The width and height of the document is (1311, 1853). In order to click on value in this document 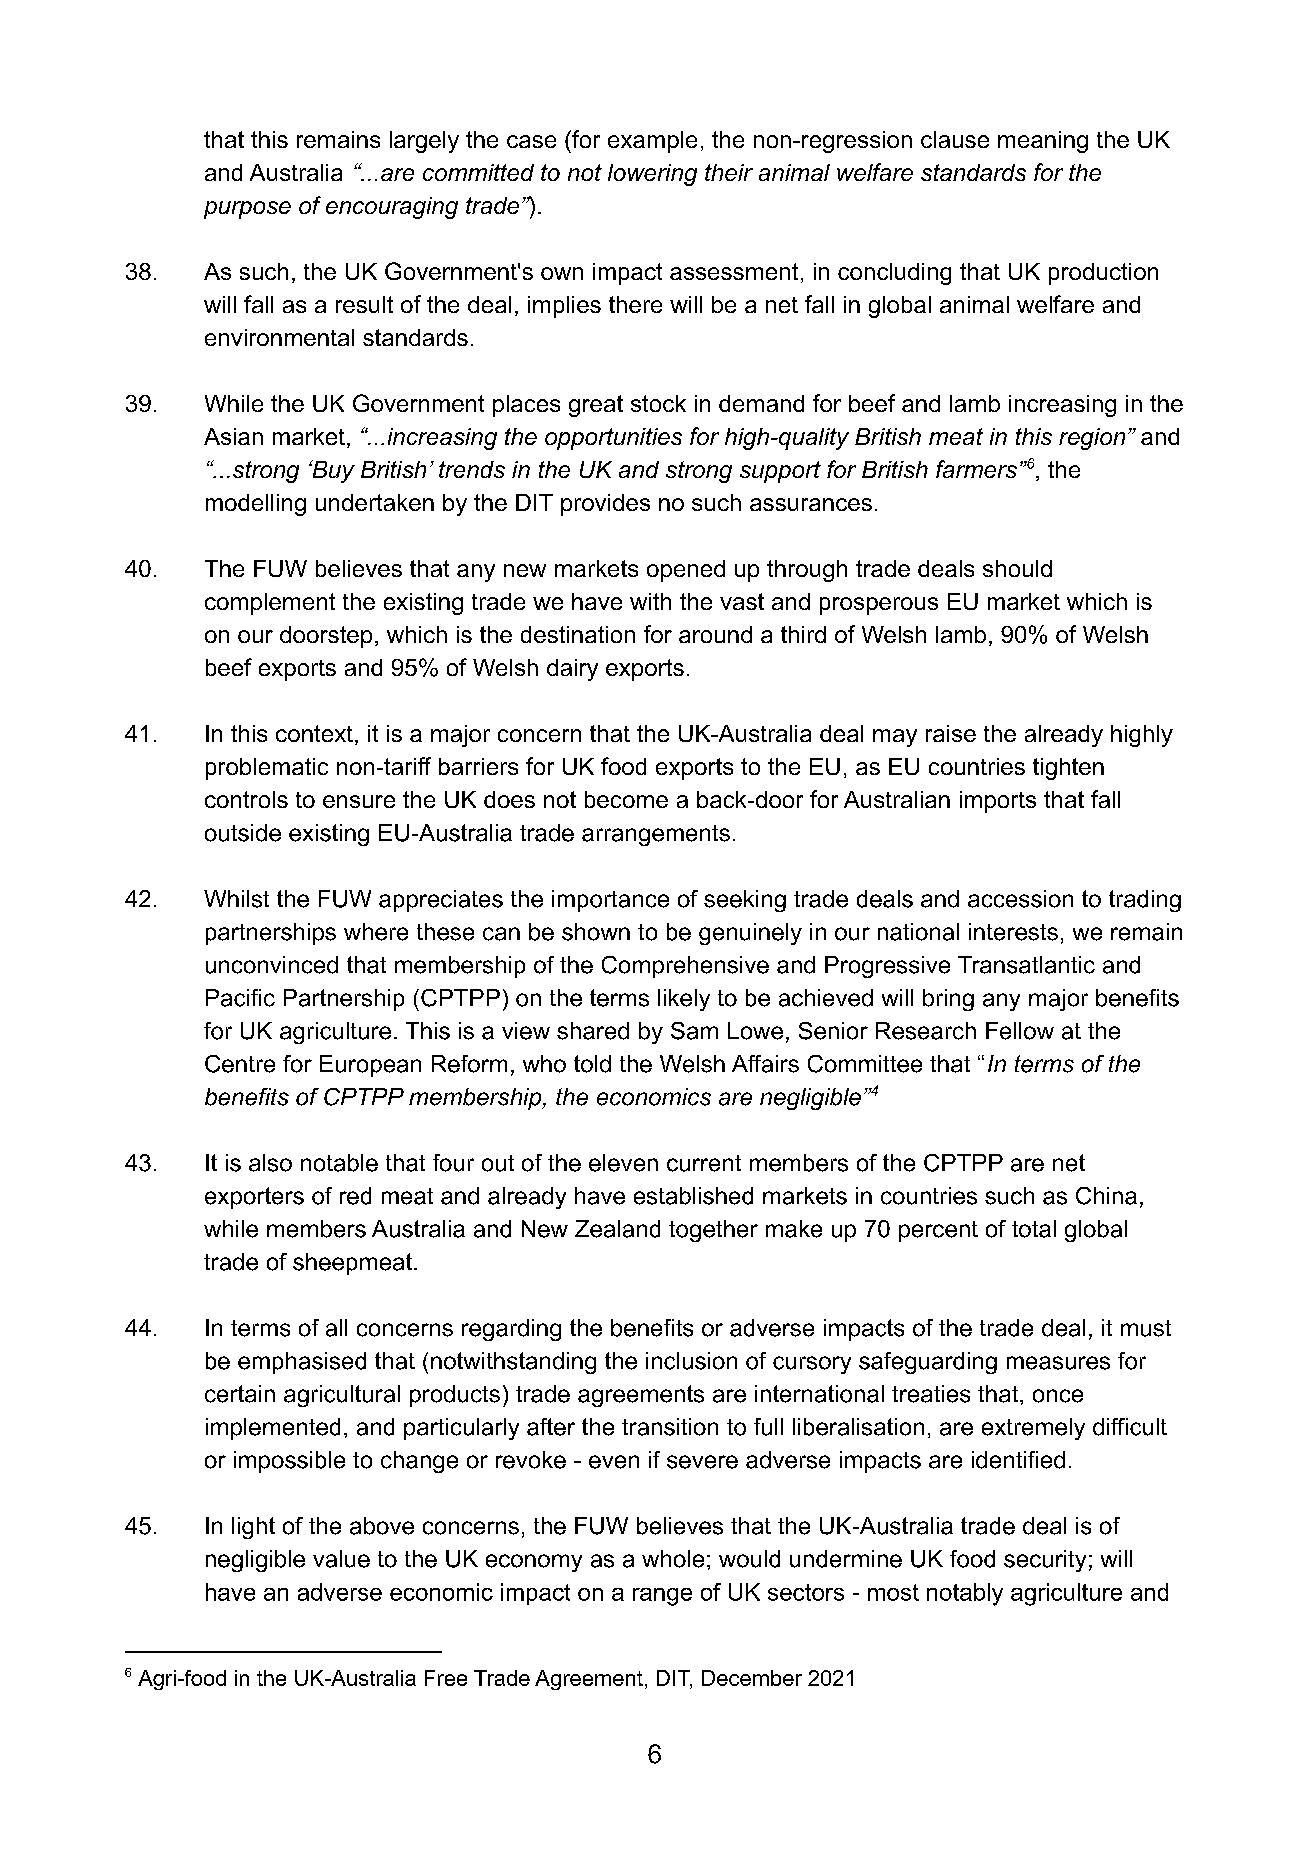, I will do `click(341, 1559)`.
